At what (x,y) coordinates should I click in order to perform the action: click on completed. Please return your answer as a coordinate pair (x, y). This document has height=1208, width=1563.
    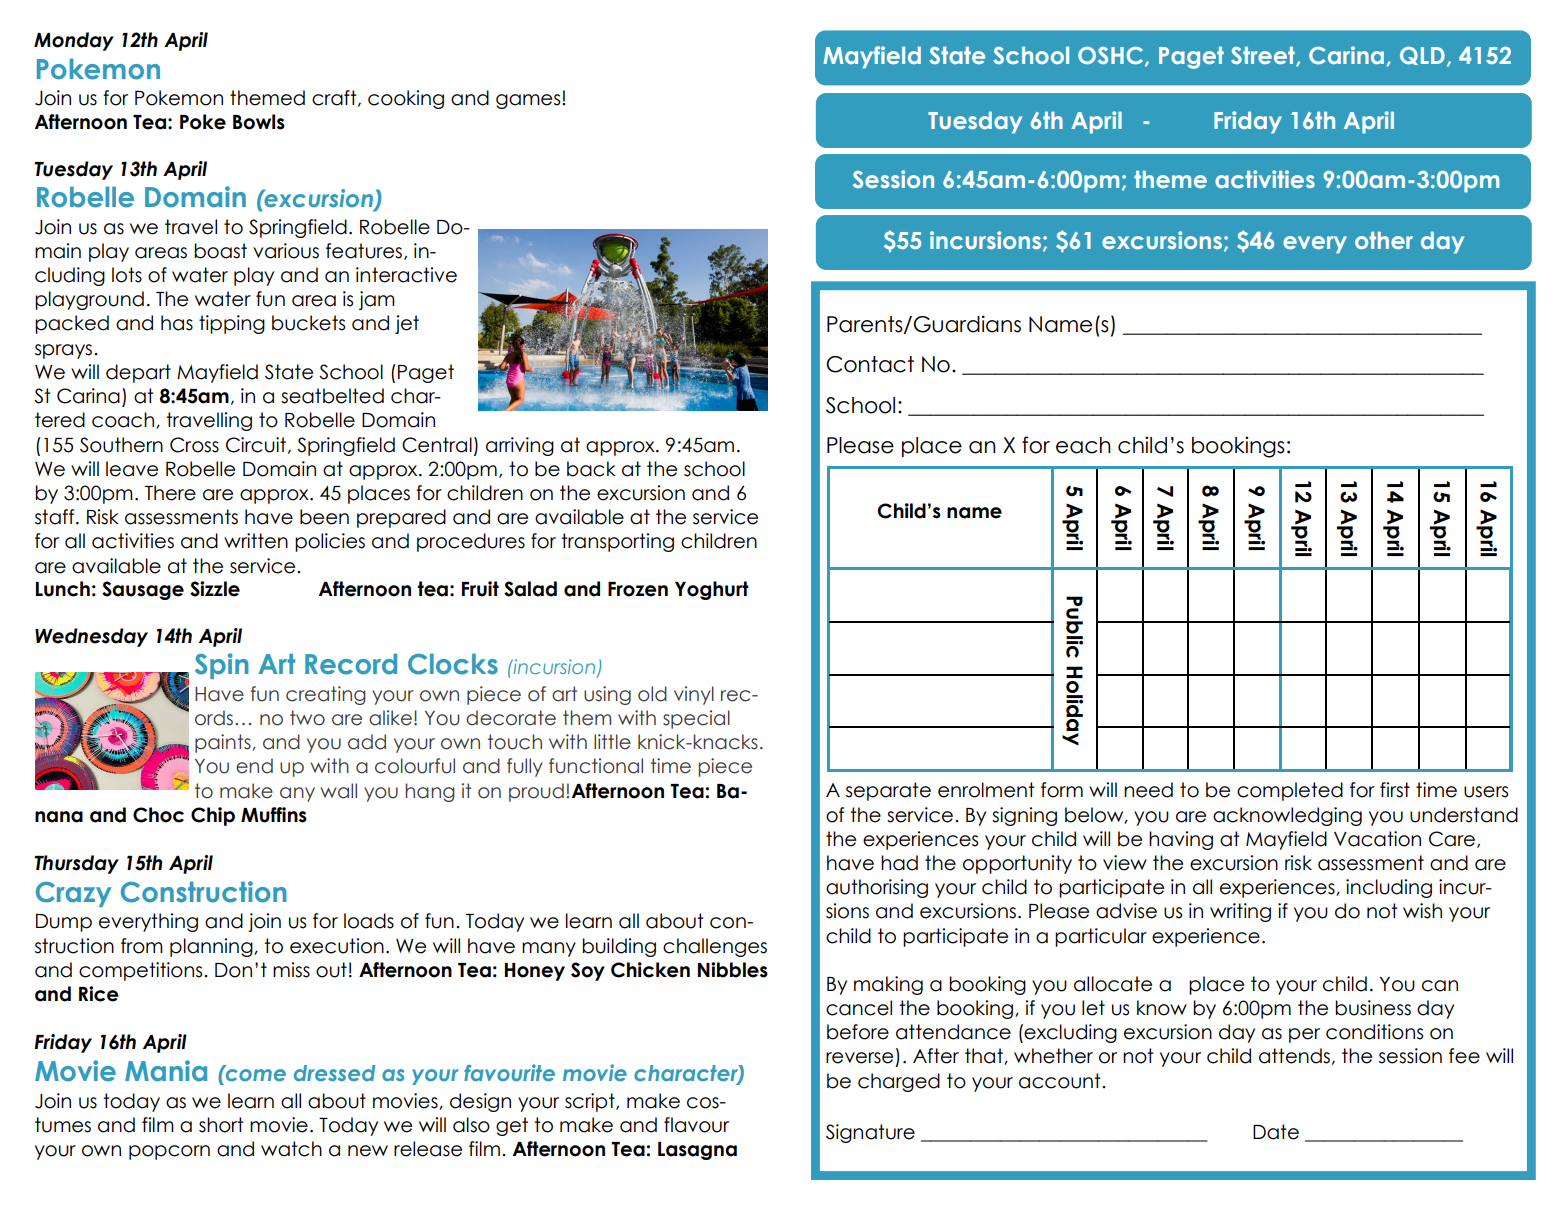
    Looking at the image, I should click on (1290, 791).
